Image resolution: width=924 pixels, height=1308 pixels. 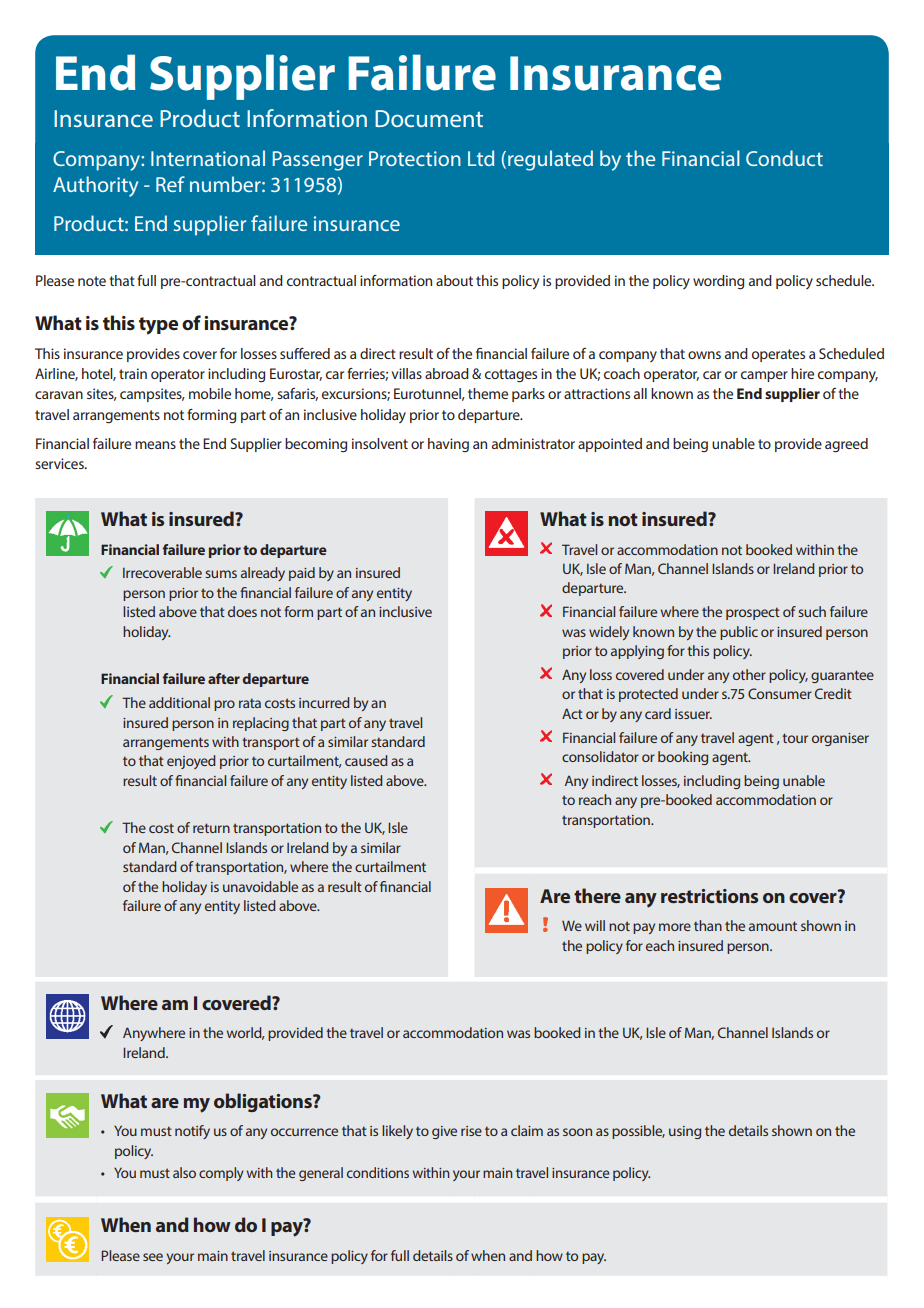 What do you see at coordinates (784, 158) in the image?
I see `Conduct` at bounding box center [784, 158].
